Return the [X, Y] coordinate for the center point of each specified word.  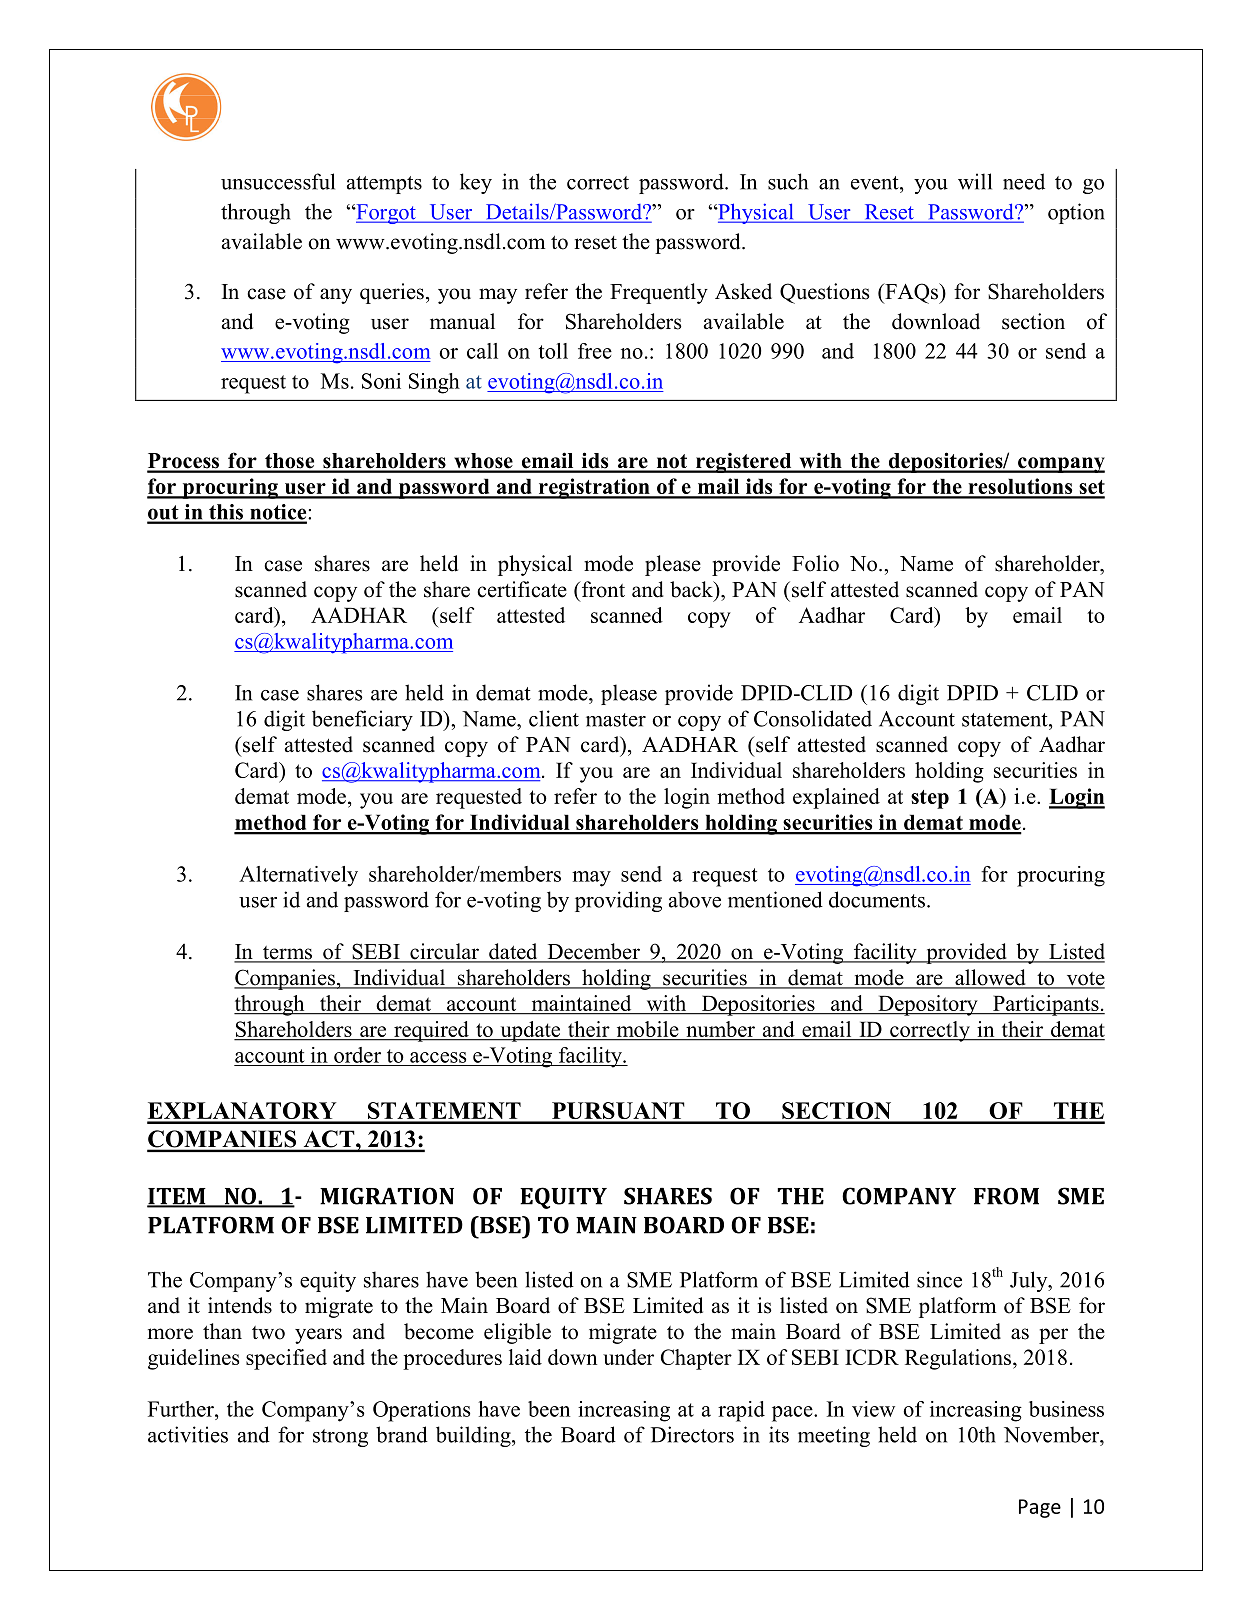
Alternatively [298, 876]
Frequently [659, 293]
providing [618, 901]
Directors [692, 1434]
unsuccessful [278, 181]
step [930, 799]
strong [340, 1438]
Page [1040, 1508]
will [975, 181]
